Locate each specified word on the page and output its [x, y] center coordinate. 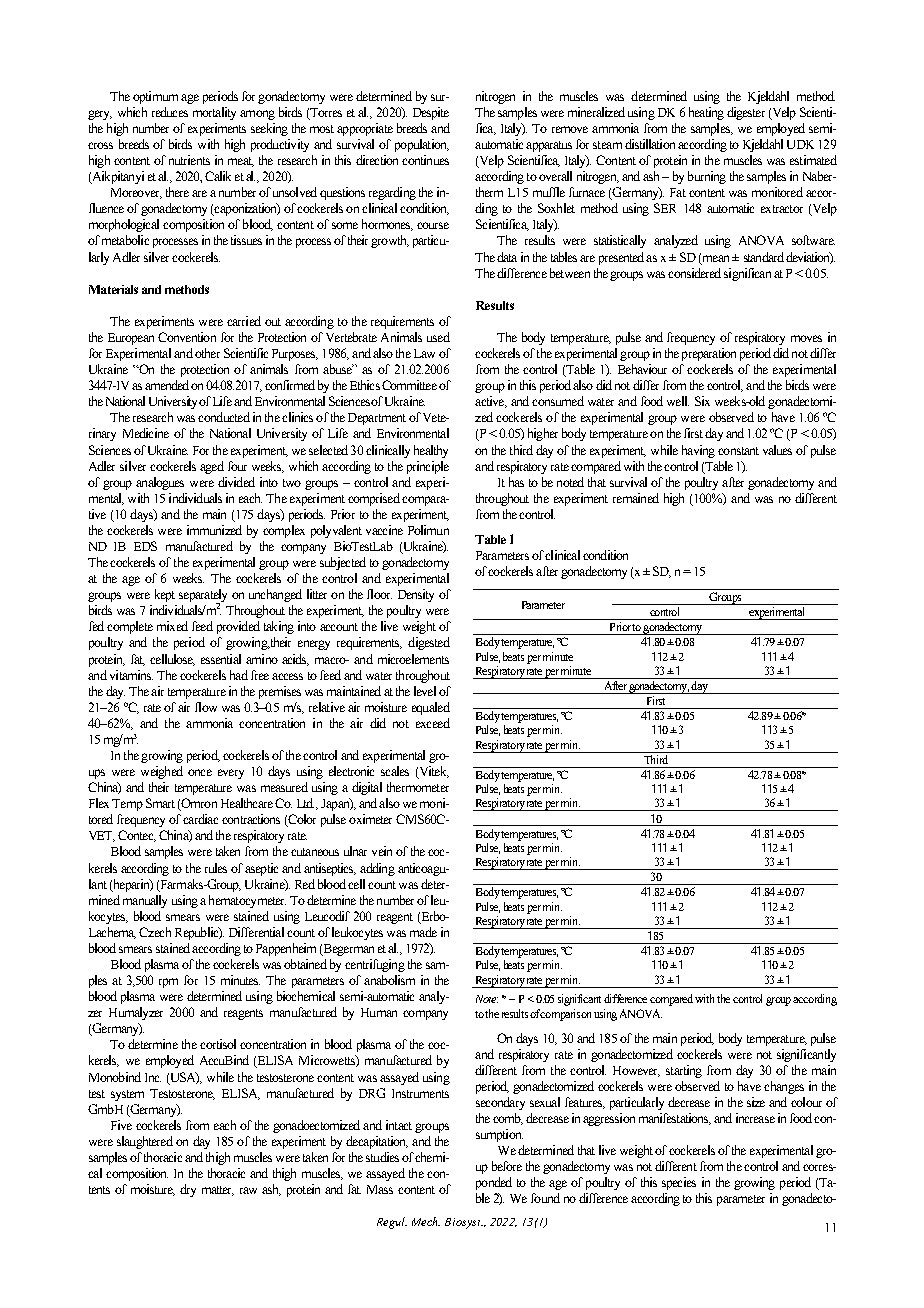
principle [428, 467]
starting [684, 1071]
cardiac [200, 819]
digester [746, 113]
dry [188, 1190]
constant [738, 451]
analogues [160, 483]
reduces [170, 112]
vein [382, 851]
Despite [431, 113]
